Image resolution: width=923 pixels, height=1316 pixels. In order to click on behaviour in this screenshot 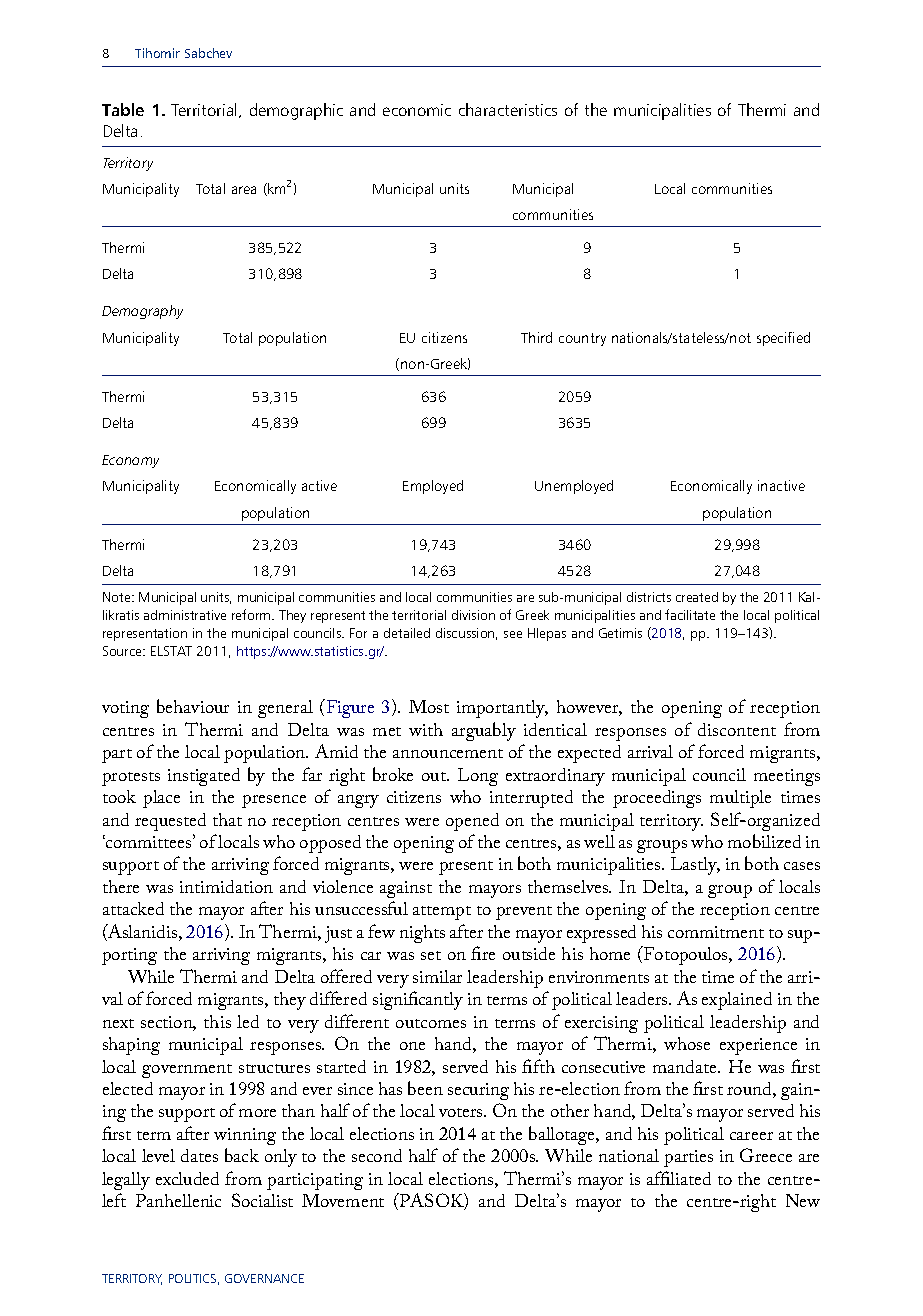, I will do `click(193, 706)`.
